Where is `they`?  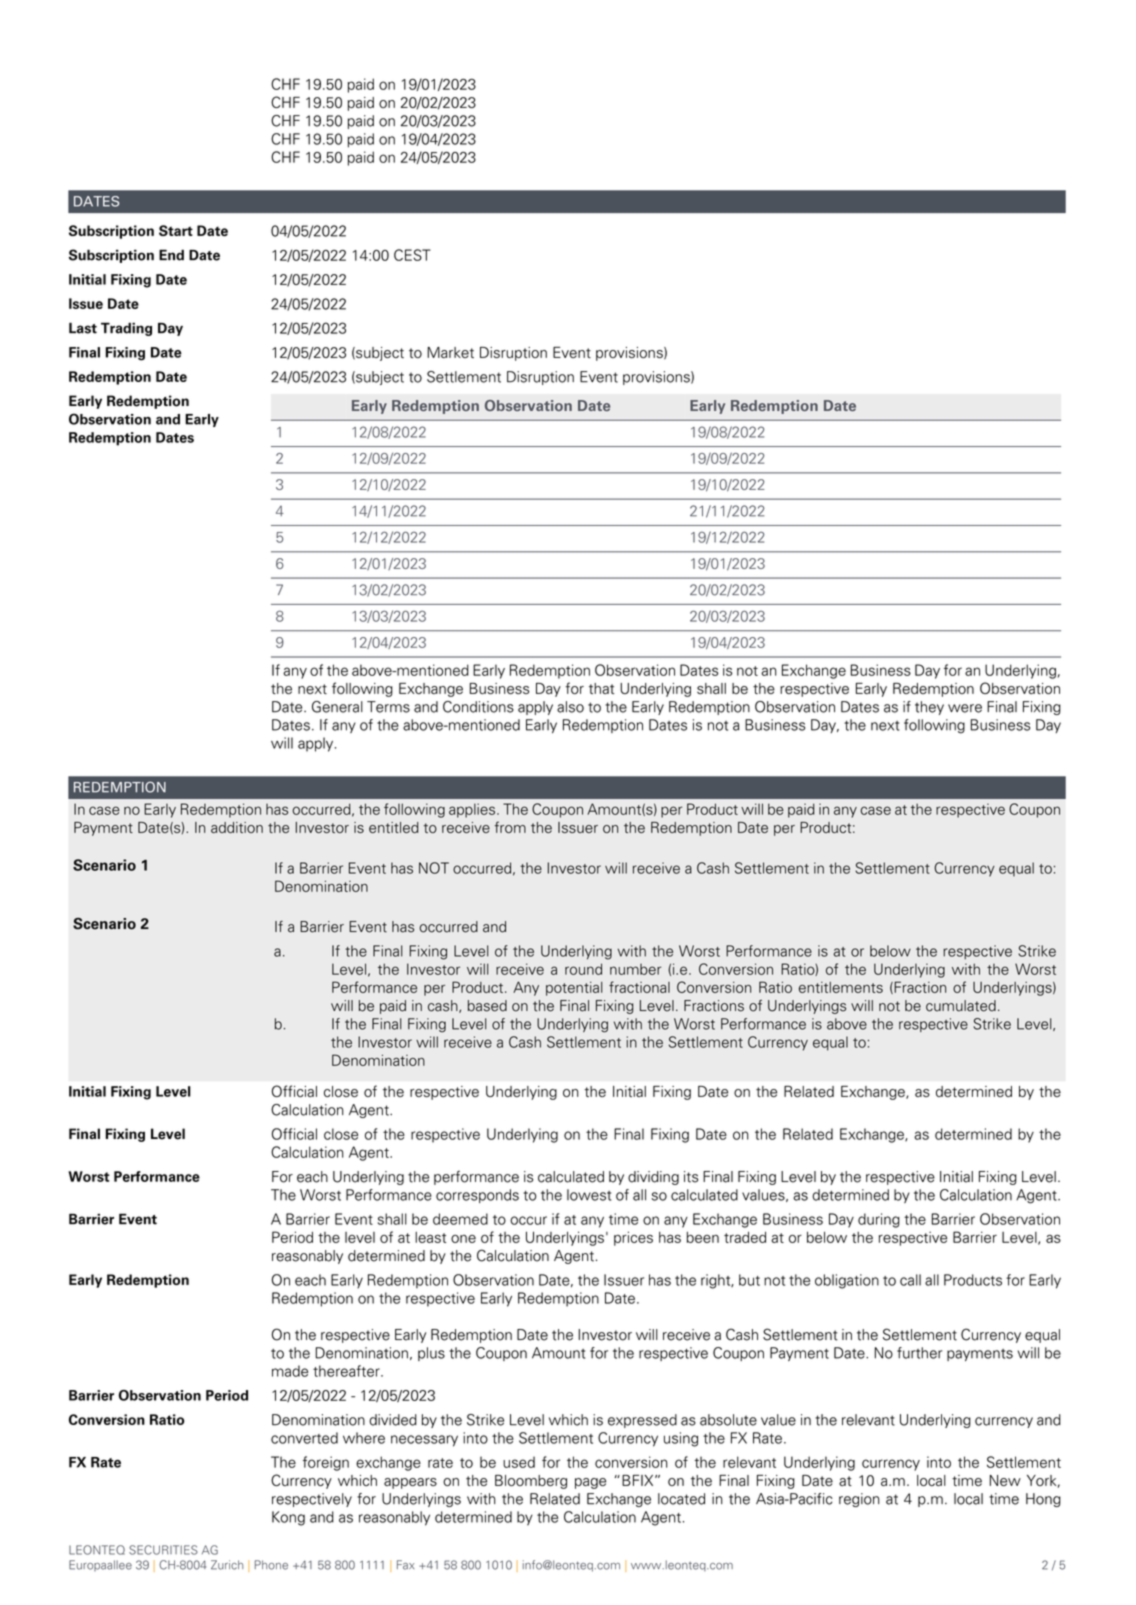
they is located at coordinates (929, 708).
